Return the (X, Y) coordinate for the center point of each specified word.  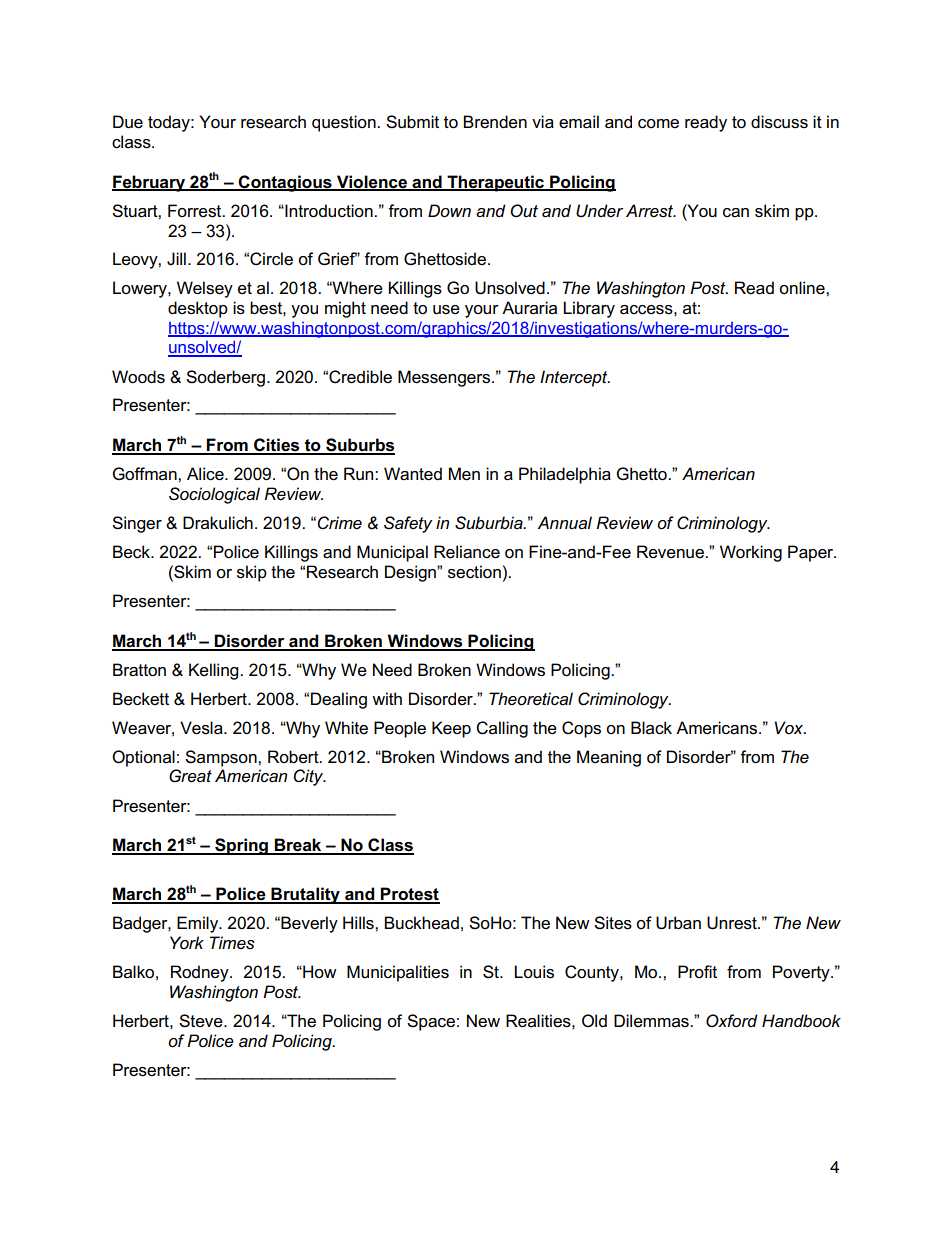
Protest (409, 895)
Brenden (495, 122)
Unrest (733, 923)
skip (252, 573)
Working (751, 553)
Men (464, 474)
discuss (779, 122)
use (446, 310)
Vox (790, 727)
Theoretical (531, 699)
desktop (198, 309)
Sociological (214, 495)
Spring (241, 846)
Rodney (201, 973)
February (149, 183)
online (803, 288)
